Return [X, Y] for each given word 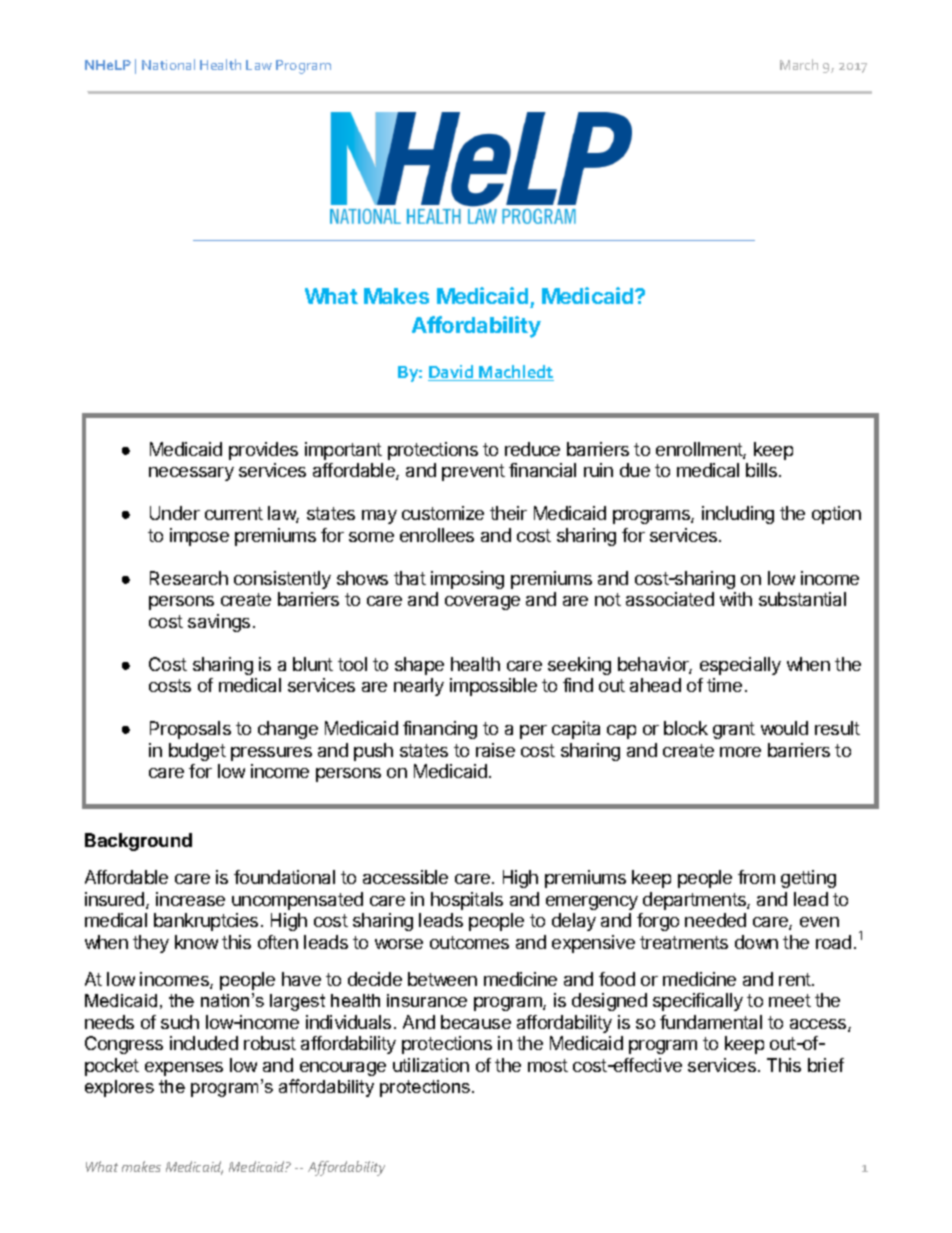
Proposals [190, 730]
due [635, 470]
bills [763, 470]
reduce [532, 449]
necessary [191, 474]
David [452, 373]
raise [495, 750]
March [799, 64]
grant [734, 730]
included [204, 1043]
